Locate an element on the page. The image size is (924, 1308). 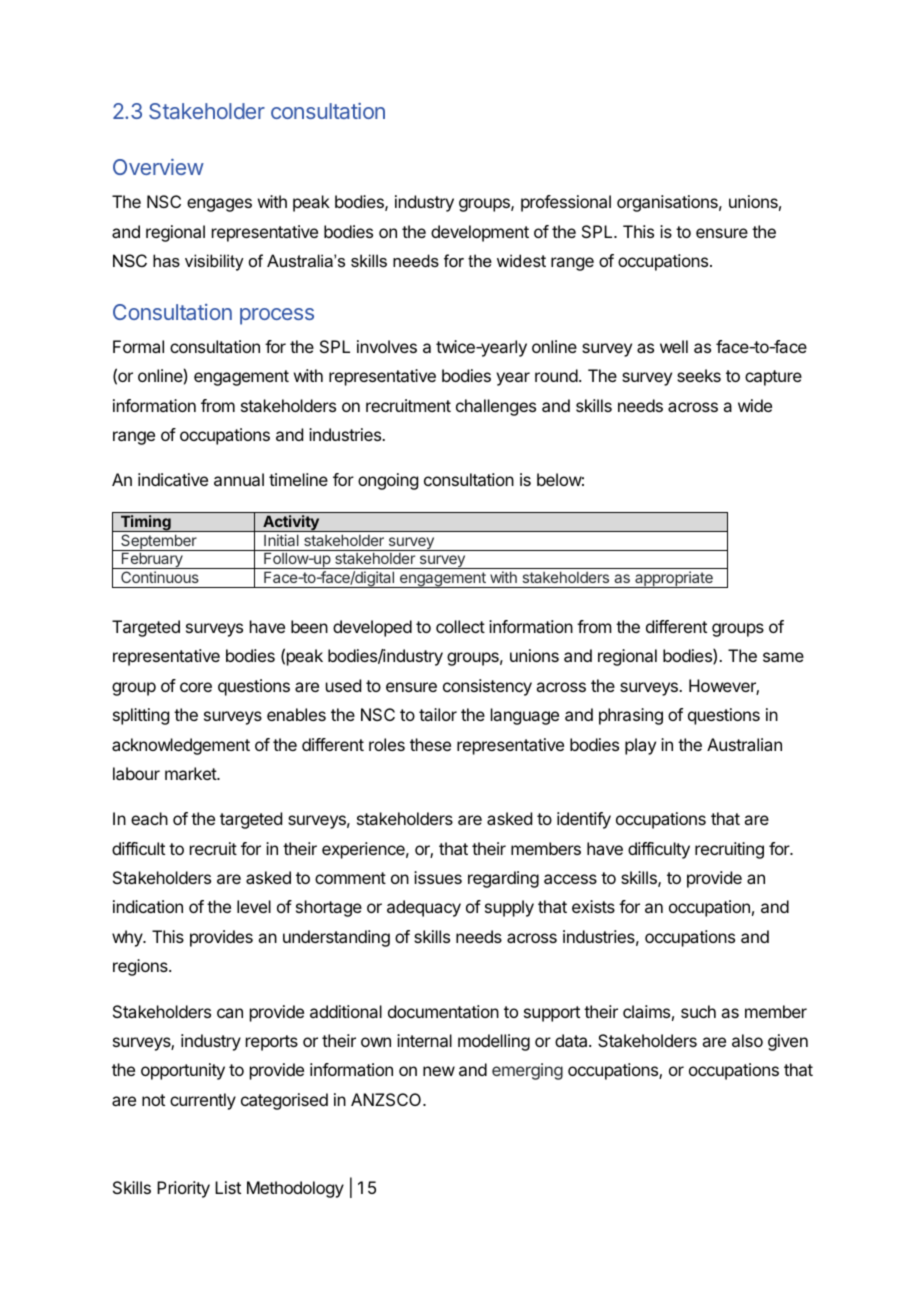
development is located at coordinates (480, 233).
